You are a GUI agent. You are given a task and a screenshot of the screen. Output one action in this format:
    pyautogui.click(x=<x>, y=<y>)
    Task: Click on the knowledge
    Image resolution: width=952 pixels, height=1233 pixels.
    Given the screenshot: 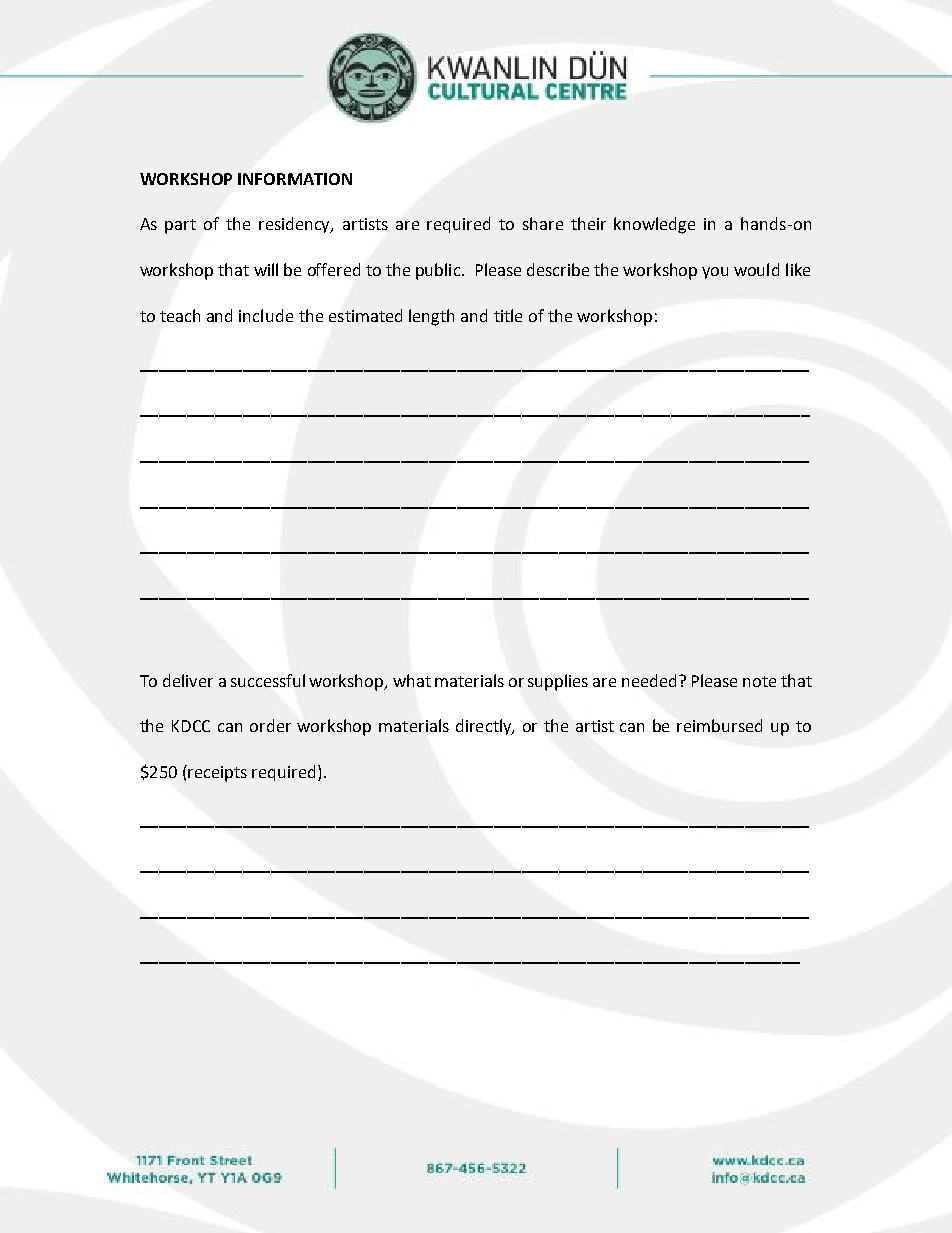 What is the action you would take?
    pyautogui.click(x=654, y=225)
